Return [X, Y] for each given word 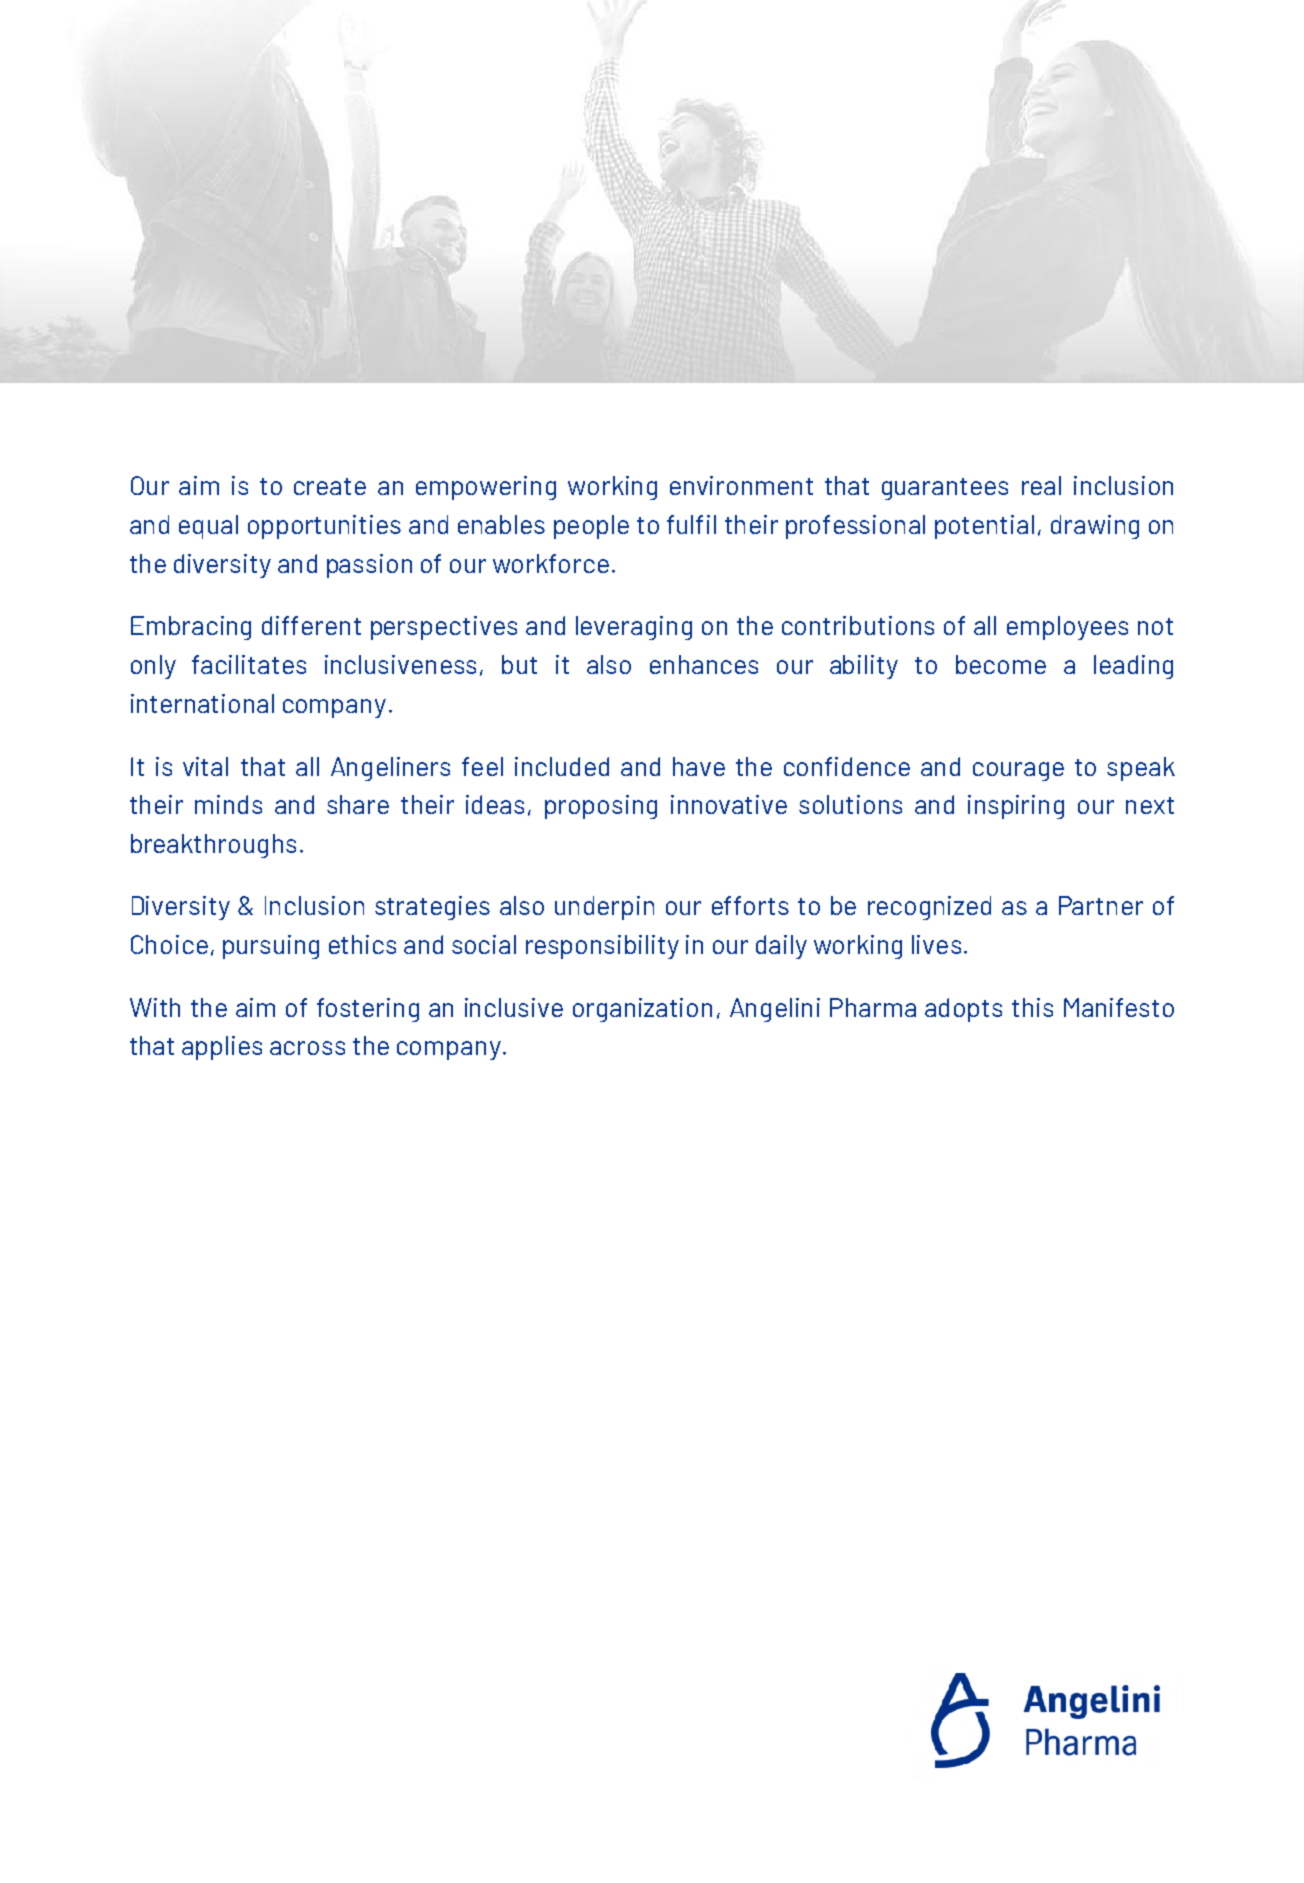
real [1041, 485]
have [699, 766]
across [307, 1048]
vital [205, 766]
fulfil [691, 524]
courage [1018, 771]
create [330, 486]
